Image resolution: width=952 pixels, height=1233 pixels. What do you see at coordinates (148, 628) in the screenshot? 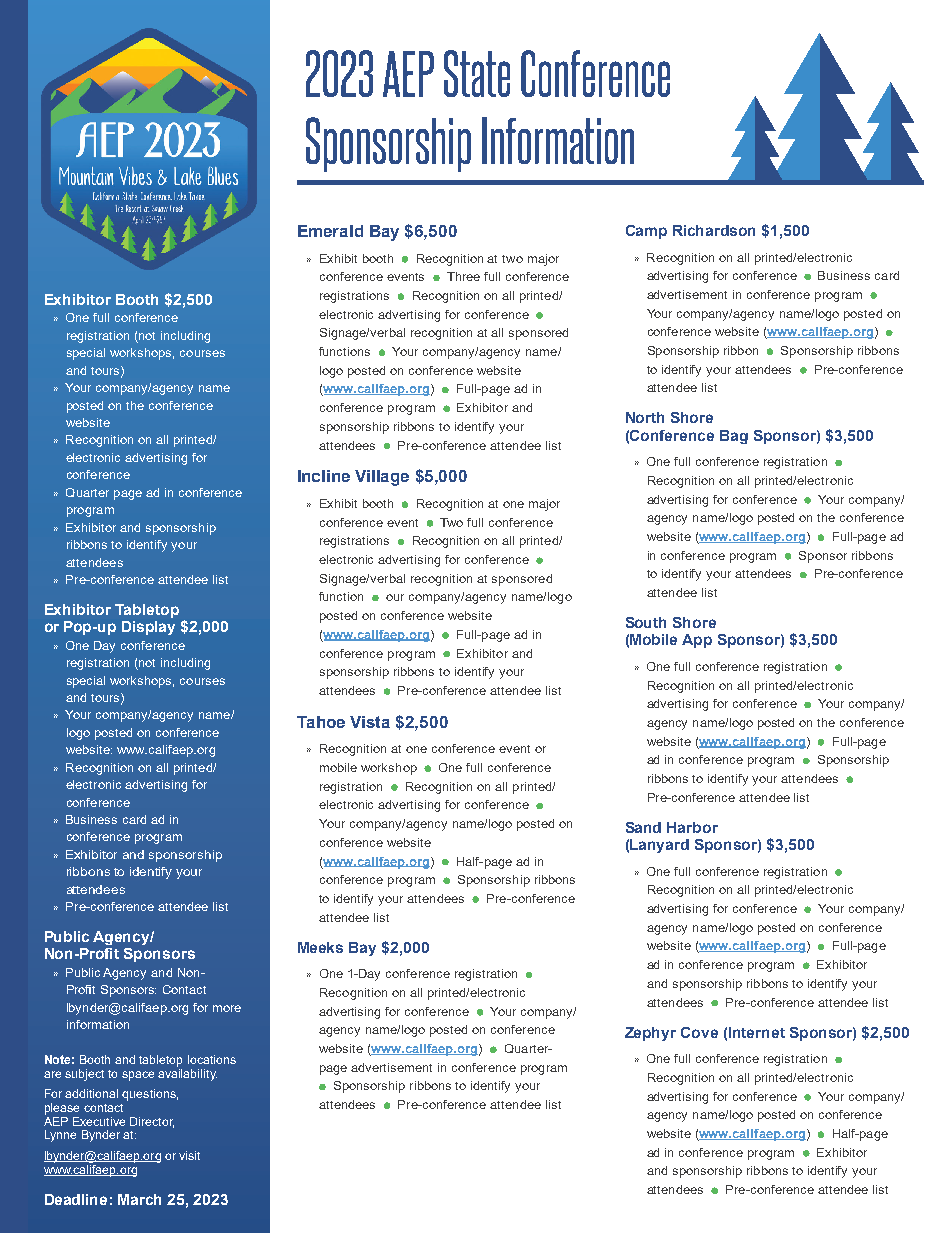
I see `Display` at bounding box center [148, 628].
